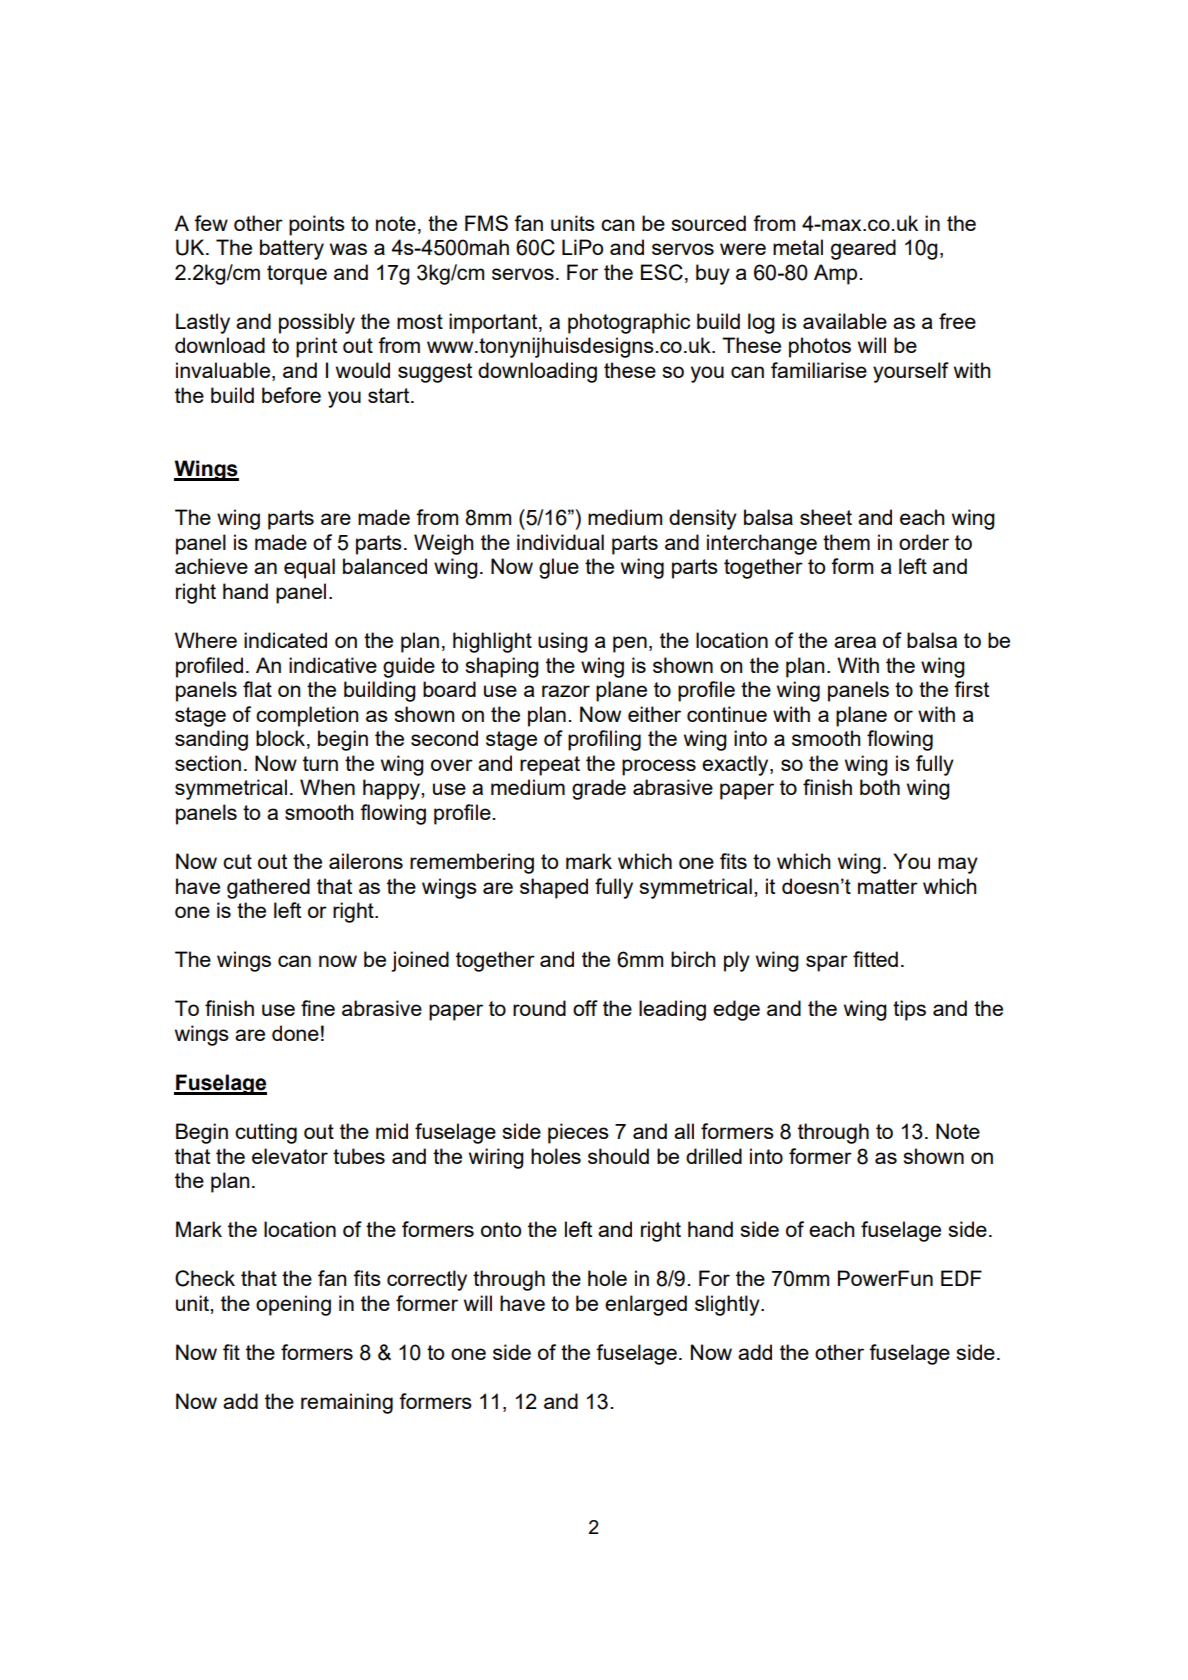 This page has height=1680, width=1188. I want to click on grade, so click(599, 789).
